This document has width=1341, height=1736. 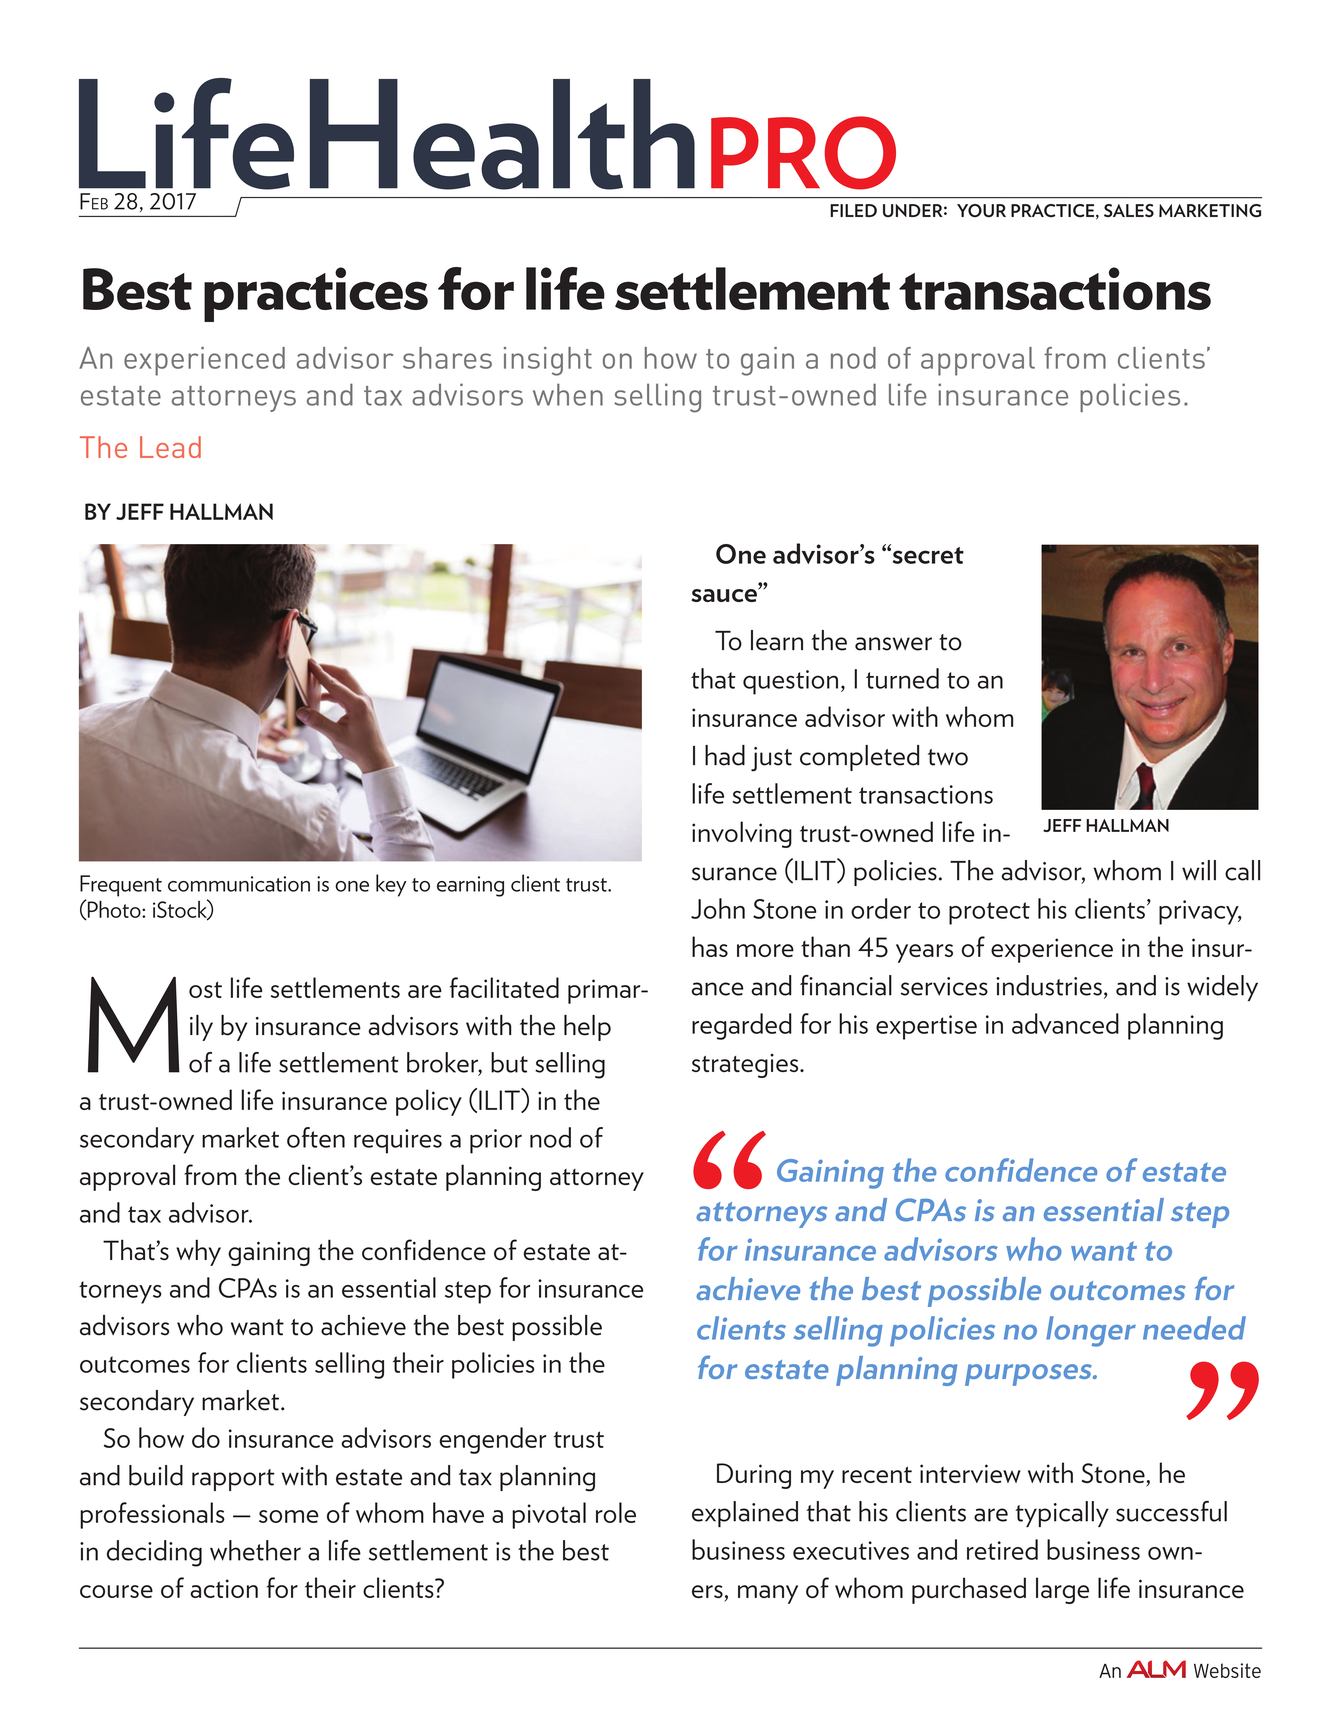 I want to click on Lead, so click(x=170, y=447).
